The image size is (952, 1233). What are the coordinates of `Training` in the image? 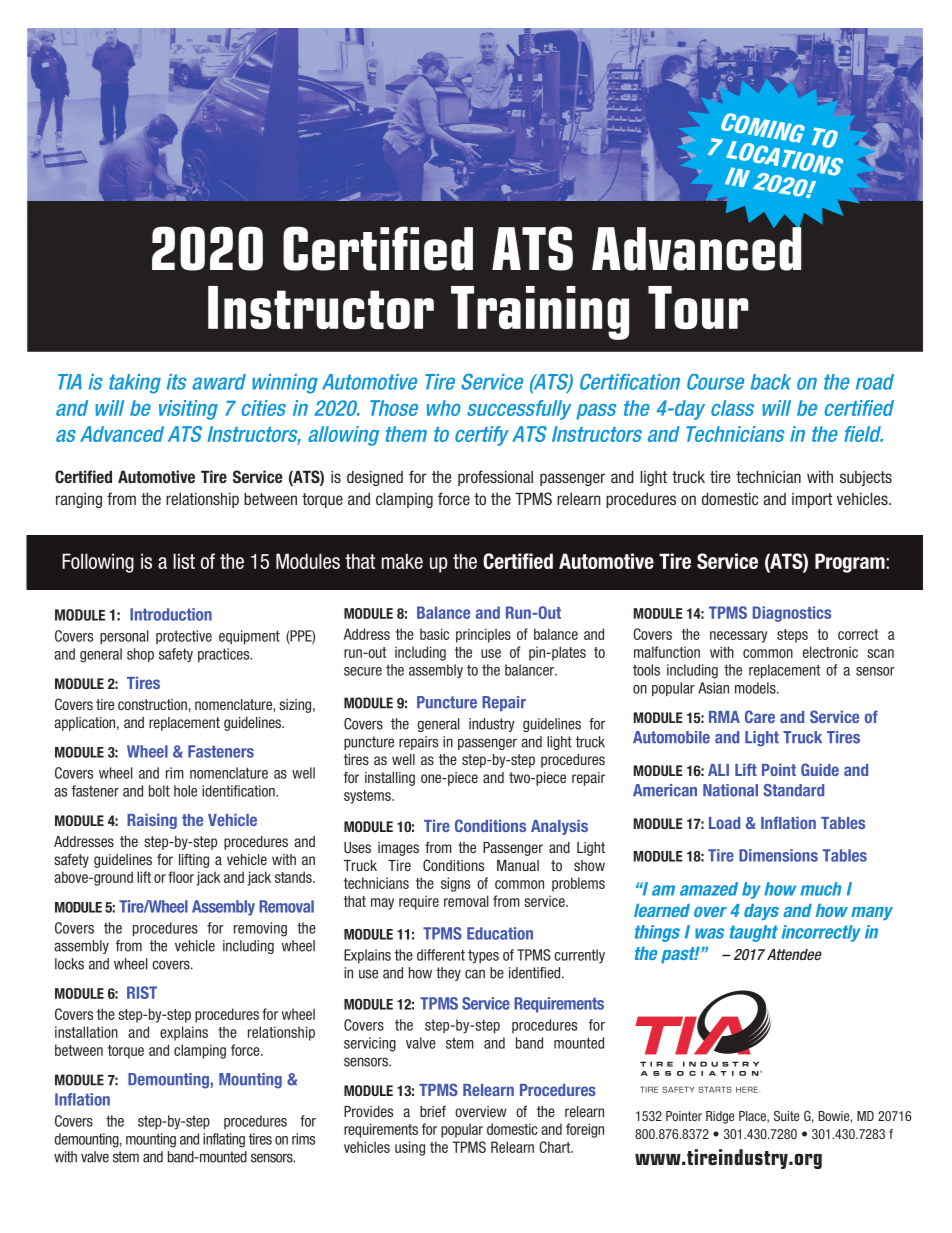 It's located at (540, 313).
